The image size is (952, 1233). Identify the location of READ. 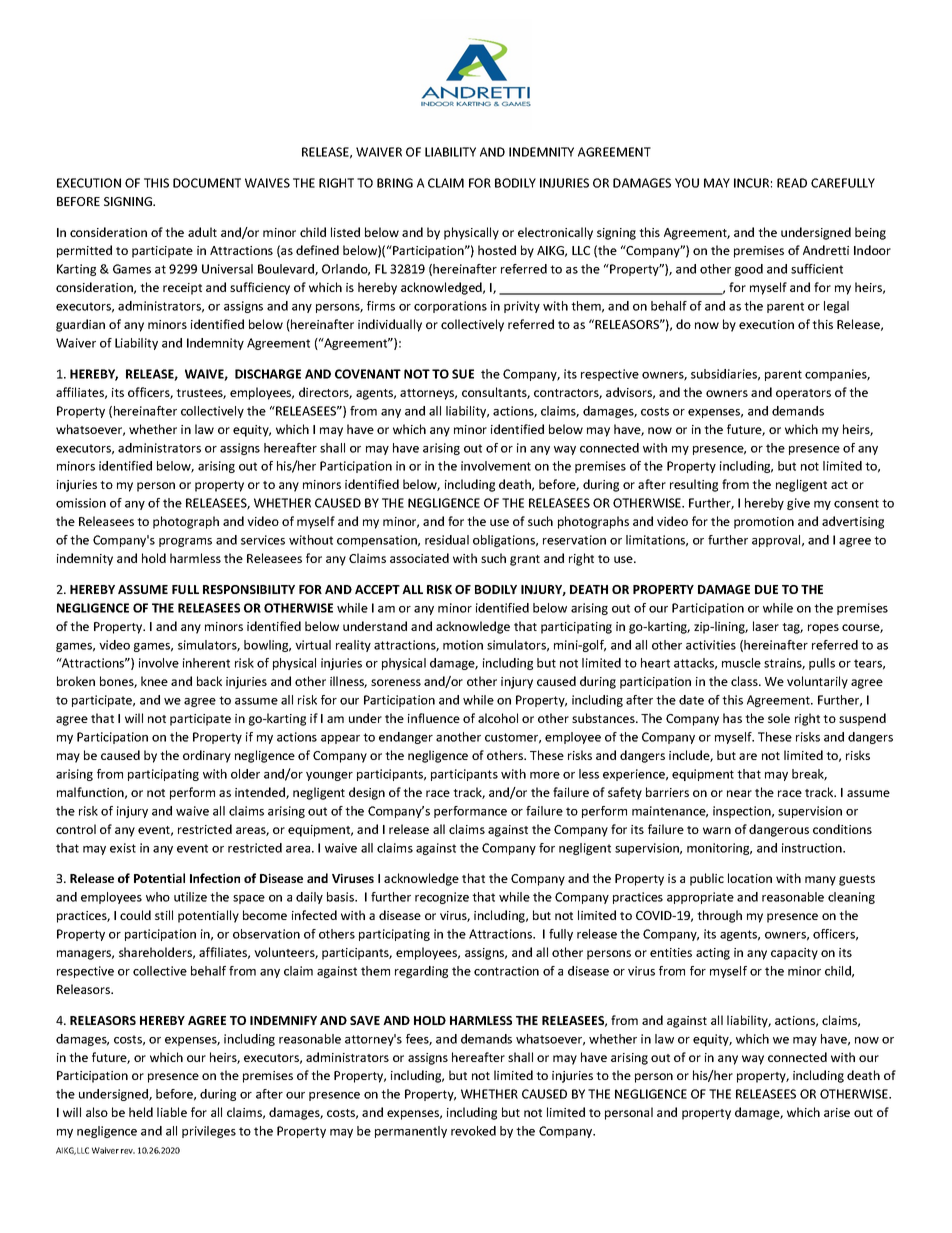
(792, 183).
